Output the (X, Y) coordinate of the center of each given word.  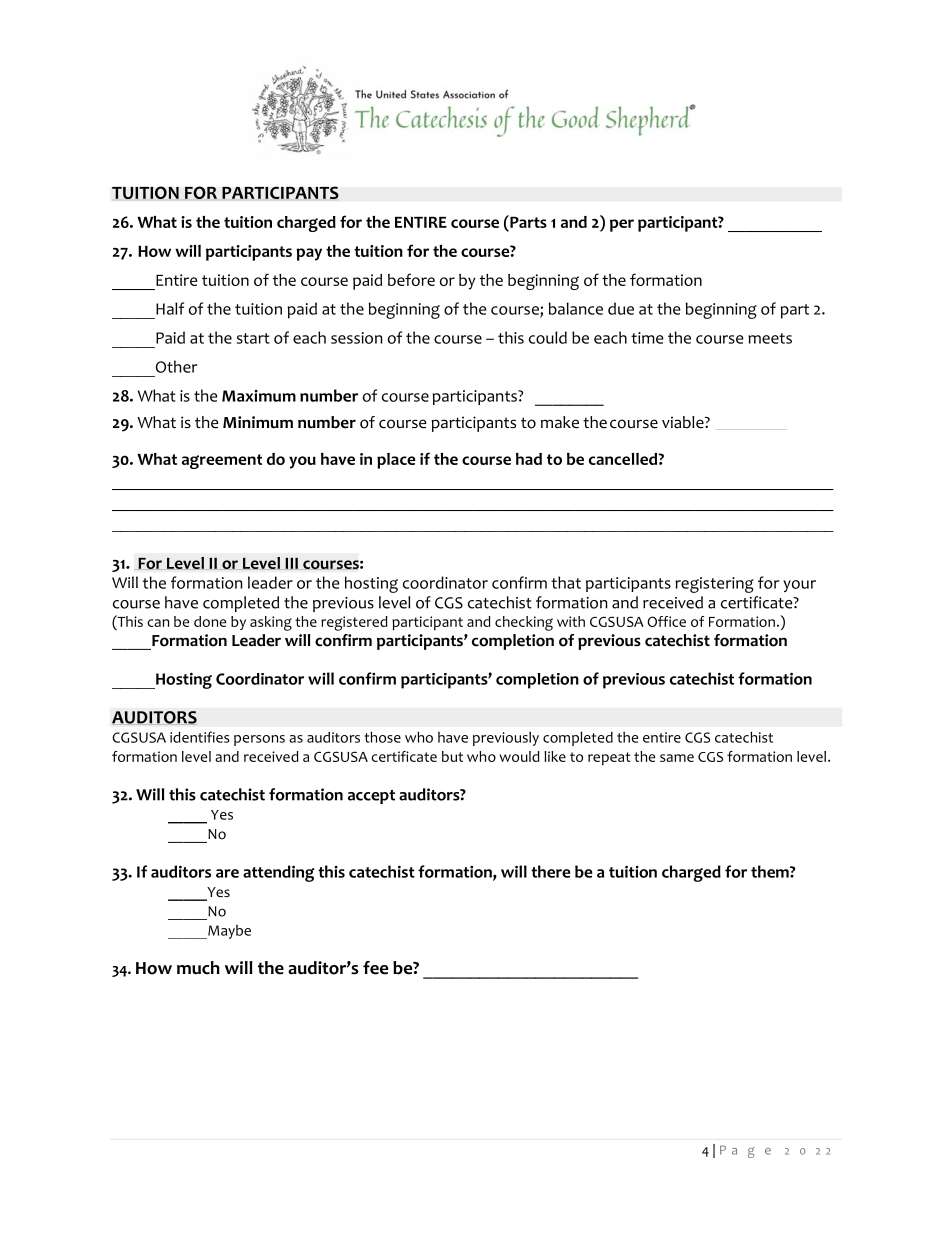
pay (309, 254)
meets (770, 338)
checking (524, 623)
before (411, 279)
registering (714, 585)
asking (271, 623)
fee (375, 968)
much (198, 968)
